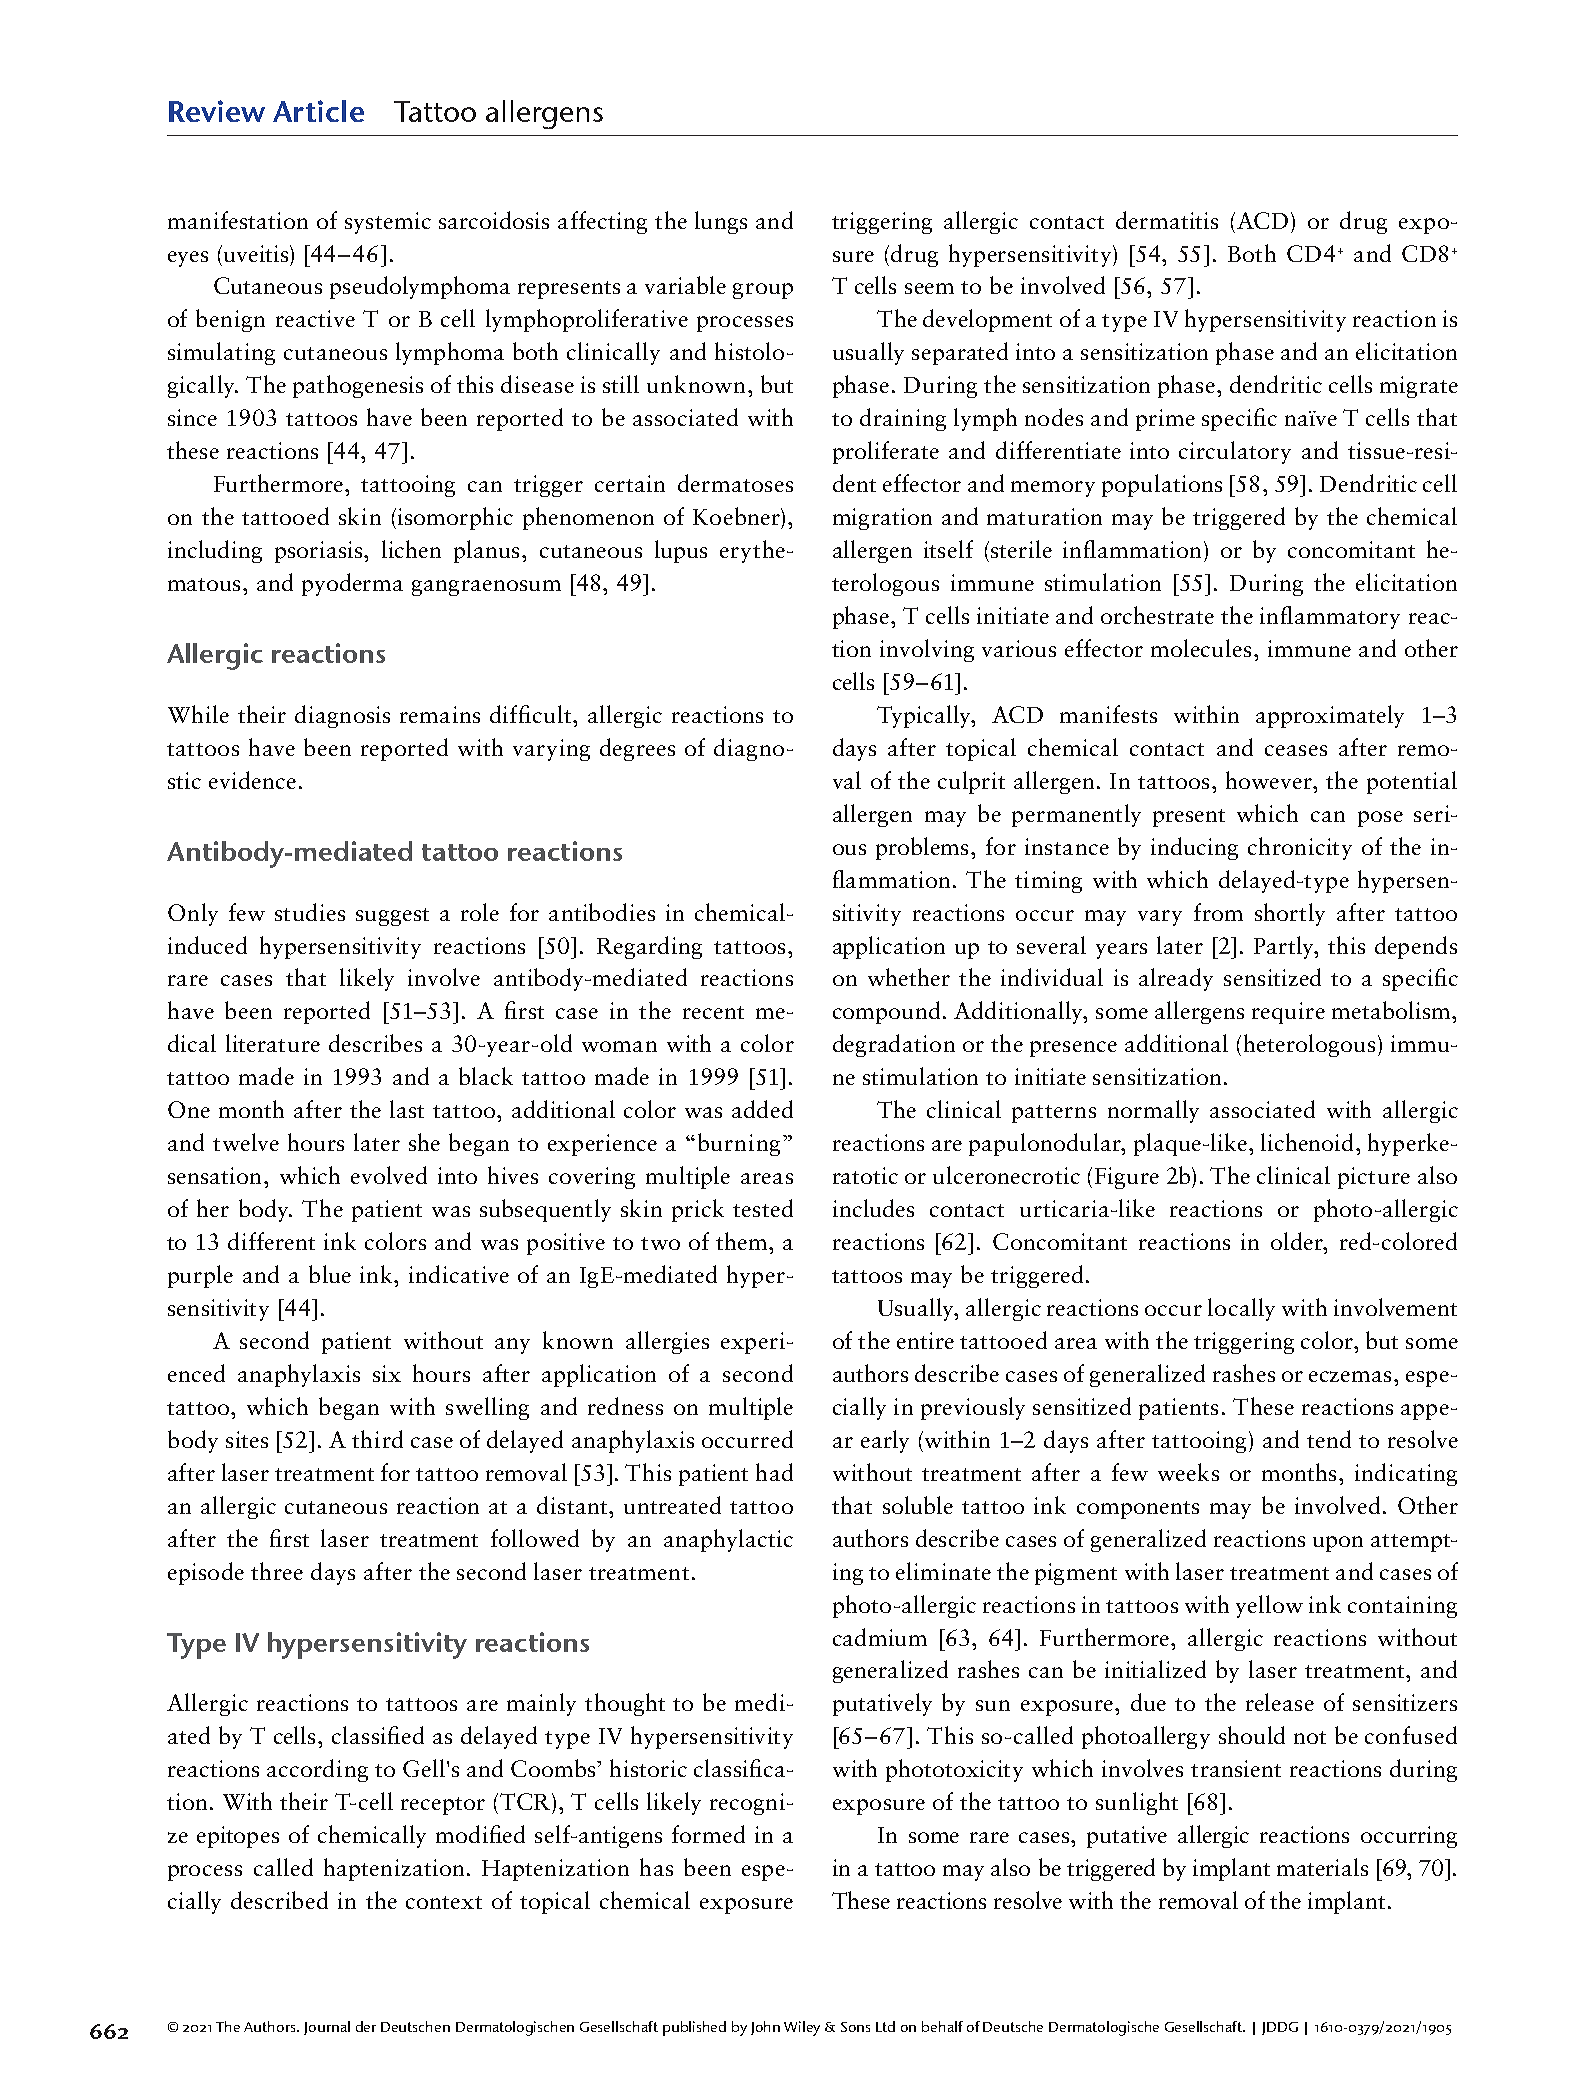 This screenshot has width=1595, height=2096. What do you see at coordinates (802, 2028) in the screenshot?
I see `Wiley` at bounding box center [802, 2028].
